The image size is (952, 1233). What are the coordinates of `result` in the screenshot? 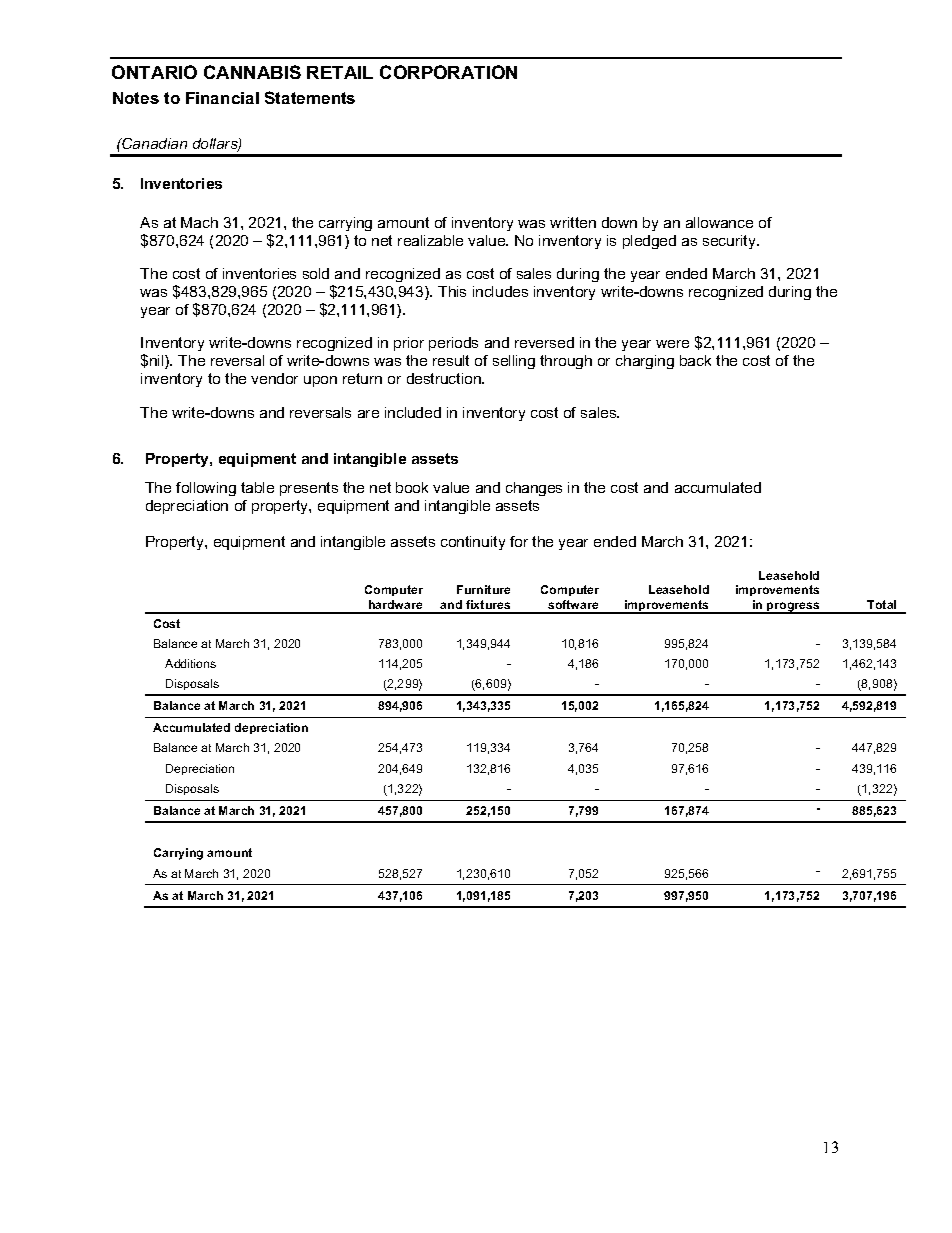 It's located at (451, 360).
